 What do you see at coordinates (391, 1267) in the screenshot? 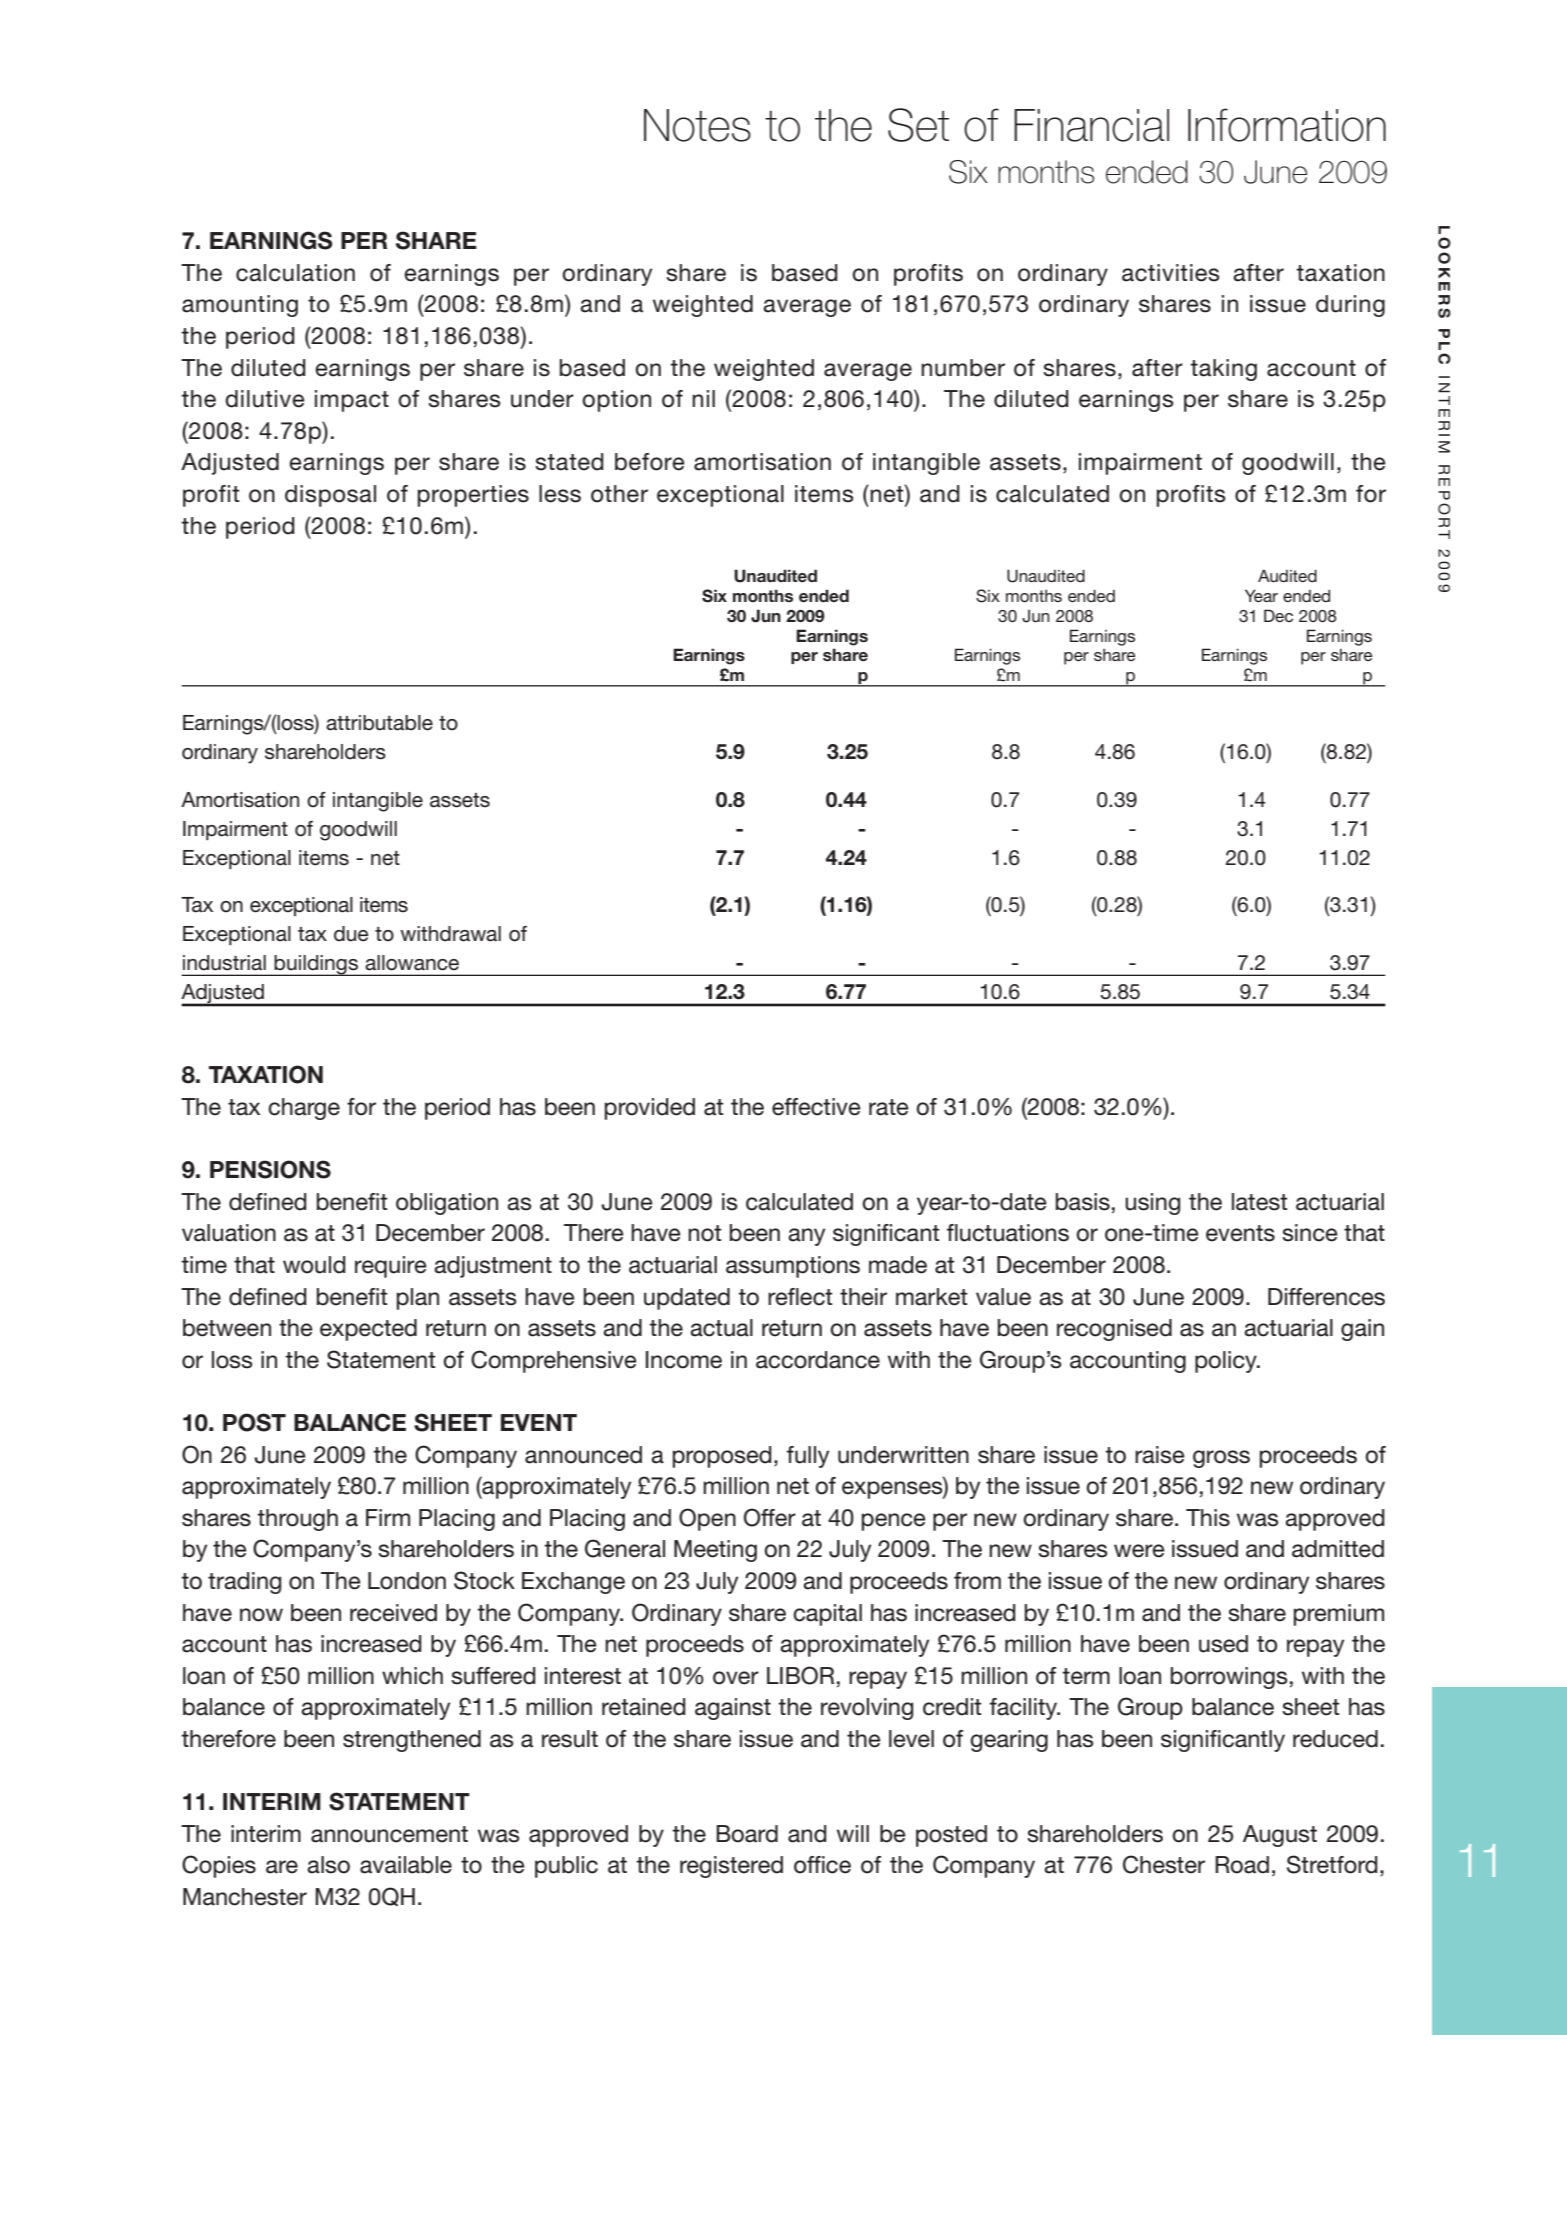
I see `require` at bounding box center [391, 1267].
